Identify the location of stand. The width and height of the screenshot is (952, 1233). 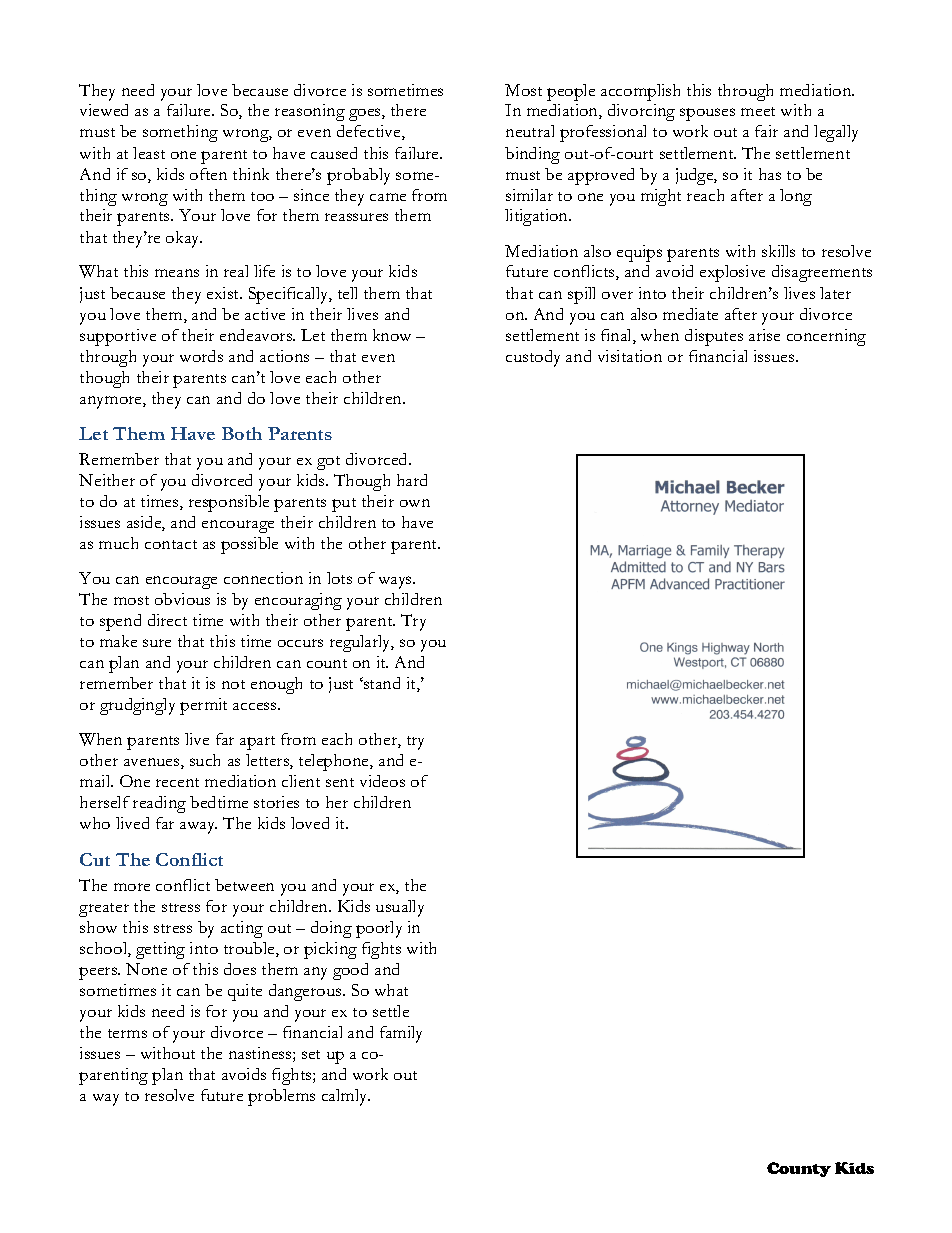
(381, 683).
